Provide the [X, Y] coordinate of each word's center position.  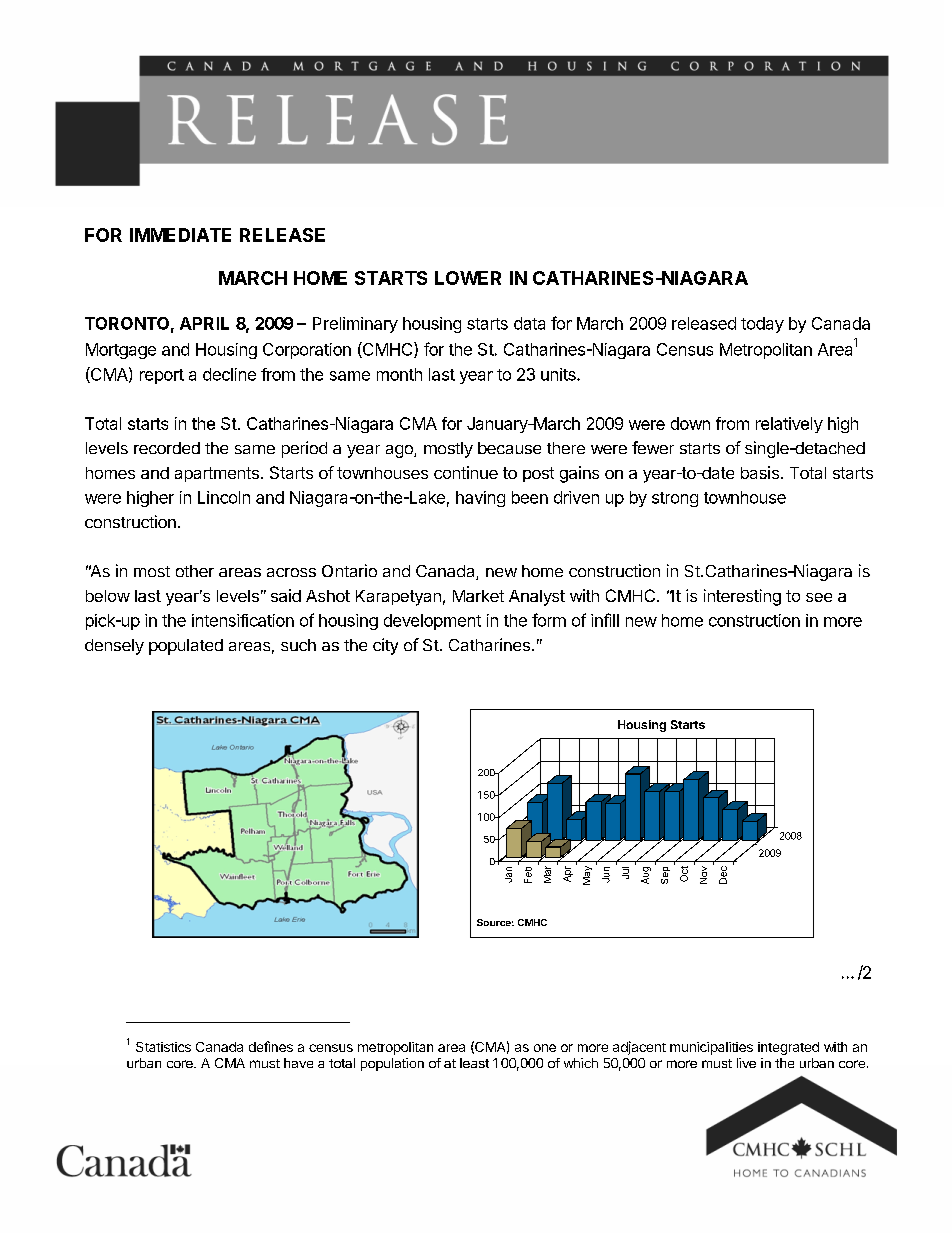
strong [675, 499]
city [385, 646]
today [762, 325]
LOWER [468, 278]
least [474, 1063]
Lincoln [224, 497]
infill [605, 620]
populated [186, 647]
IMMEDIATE [180, 235]
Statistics [163, 1047]
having [480, 499]
